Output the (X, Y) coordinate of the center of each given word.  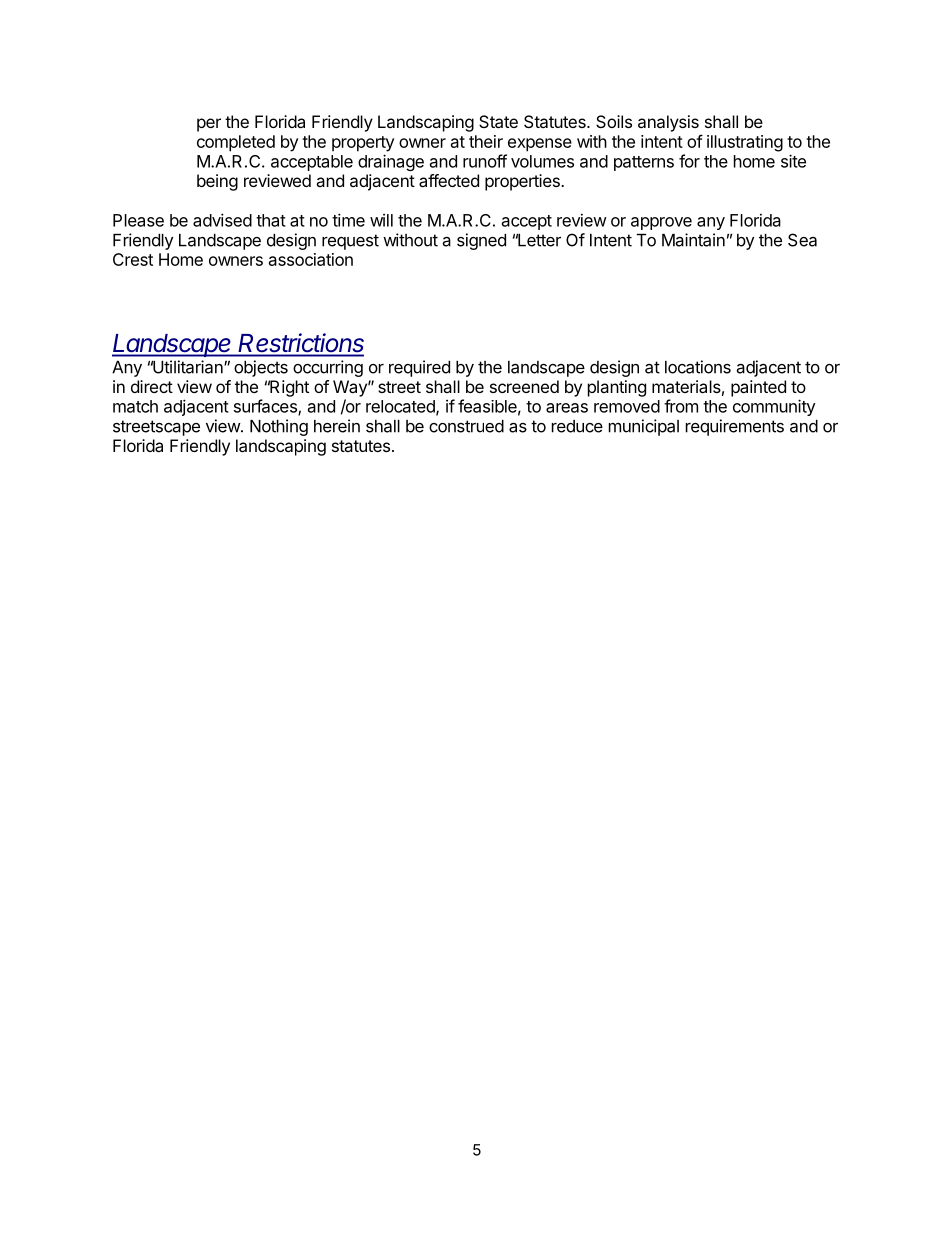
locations (698, 367)
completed (236, 143)
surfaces (266, 407)
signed (481, 241)
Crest (133, 259)
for (689, 161)
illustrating (745, 143)
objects (261, 368)
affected (449, 180)
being (217, 182)
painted (758, 388)
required (419, 368)
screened (524, 386)
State (498, 121)
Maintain (693, 240)
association (311, 259)
